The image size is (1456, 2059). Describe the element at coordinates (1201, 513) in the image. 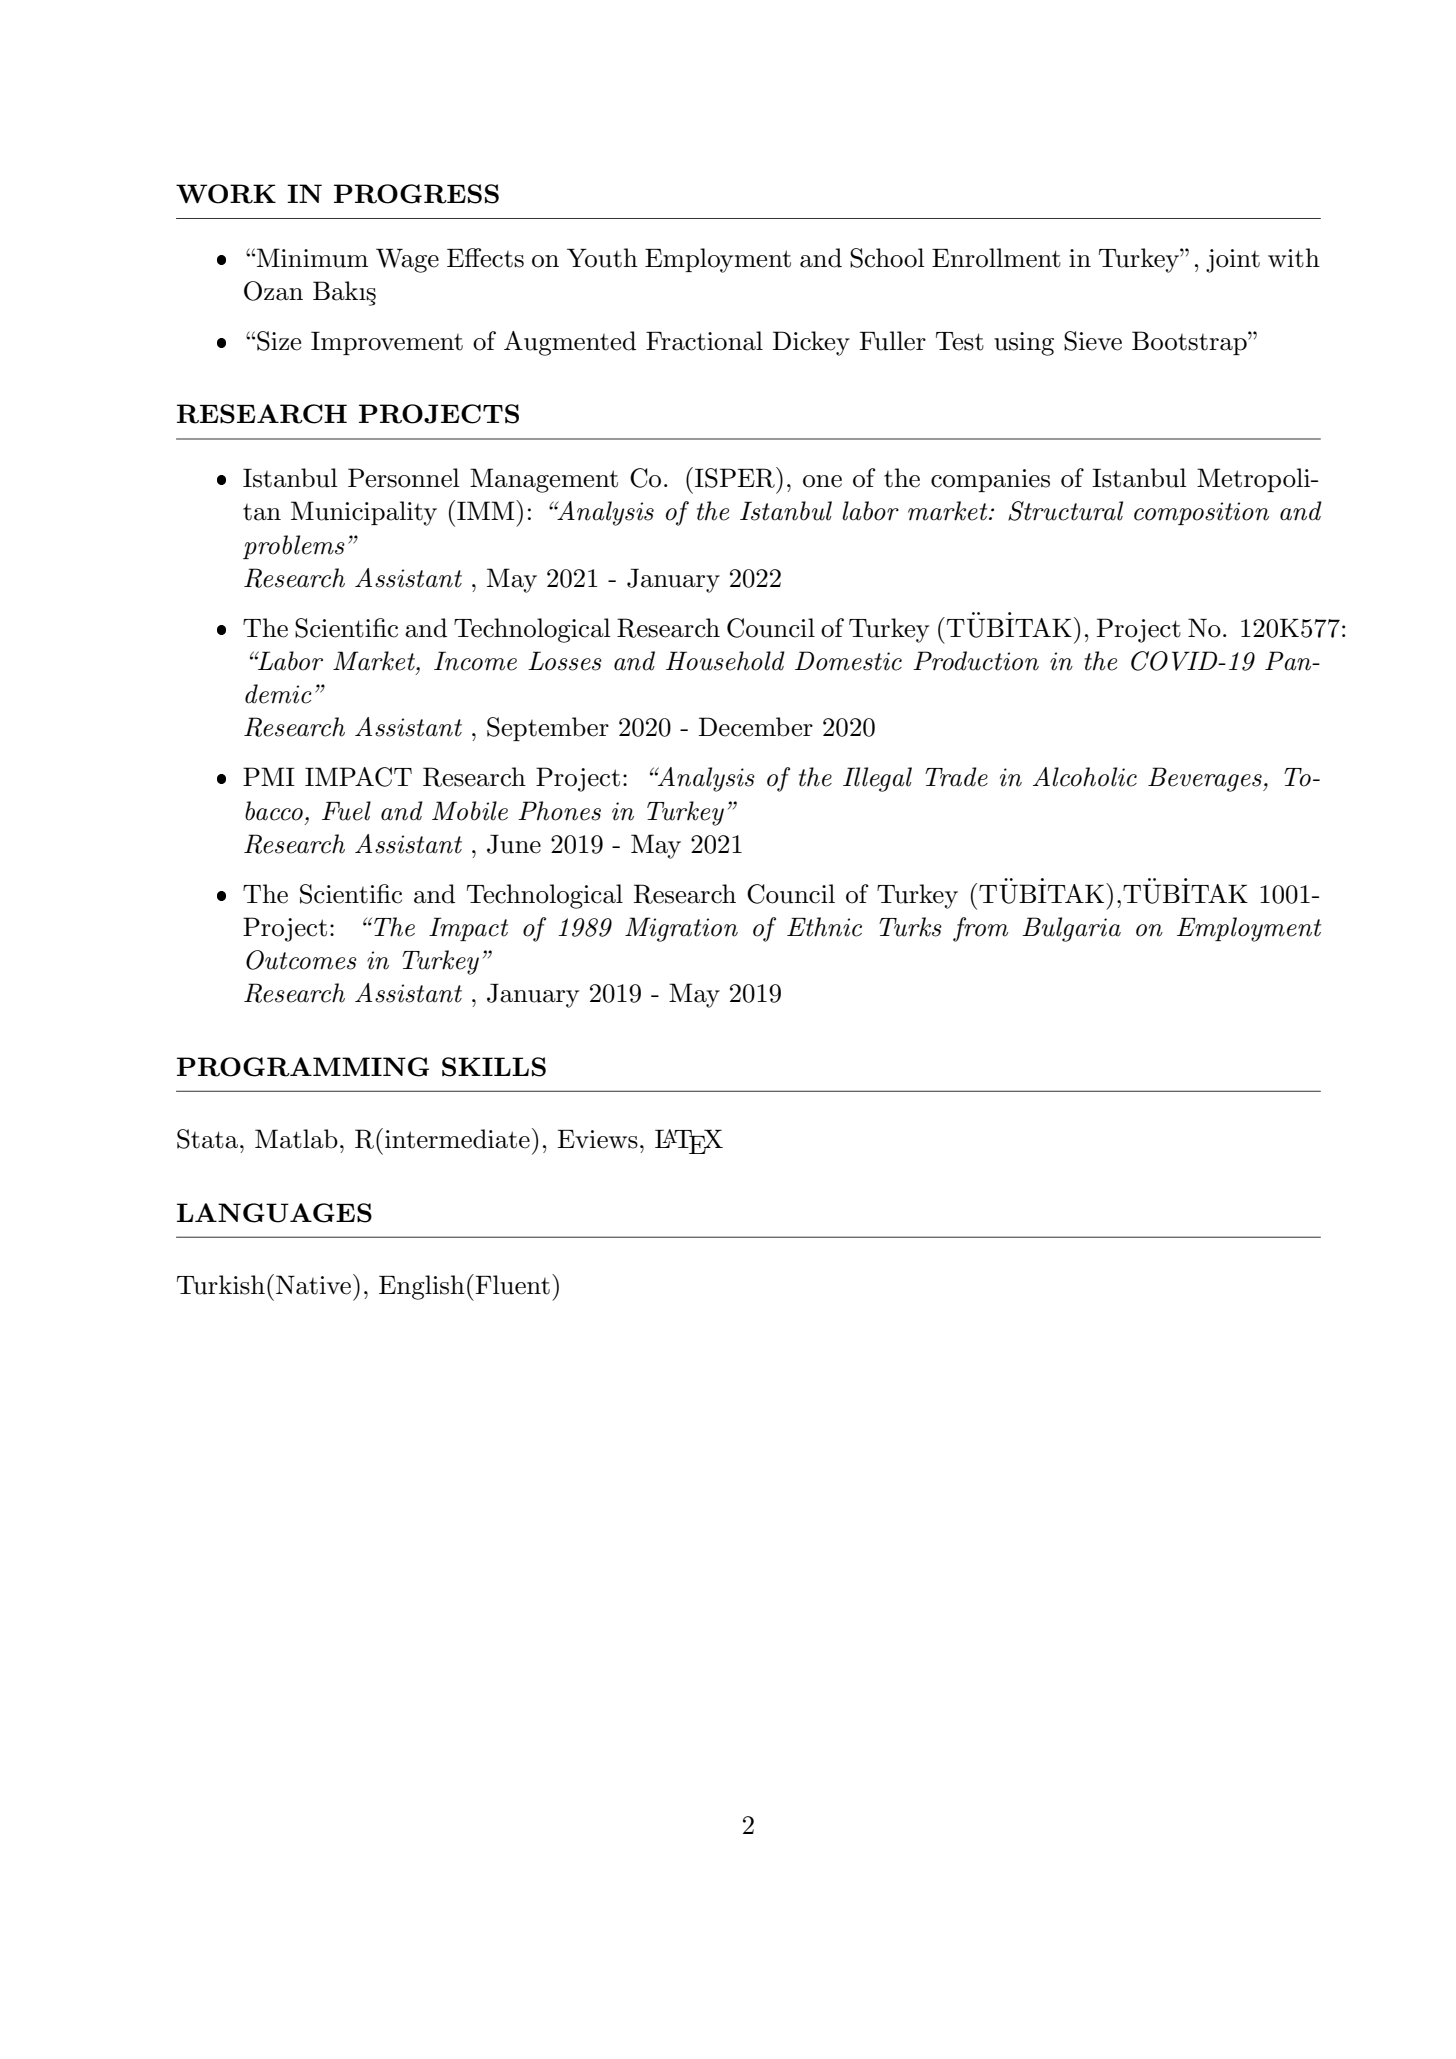

I see `composition` at that location.
